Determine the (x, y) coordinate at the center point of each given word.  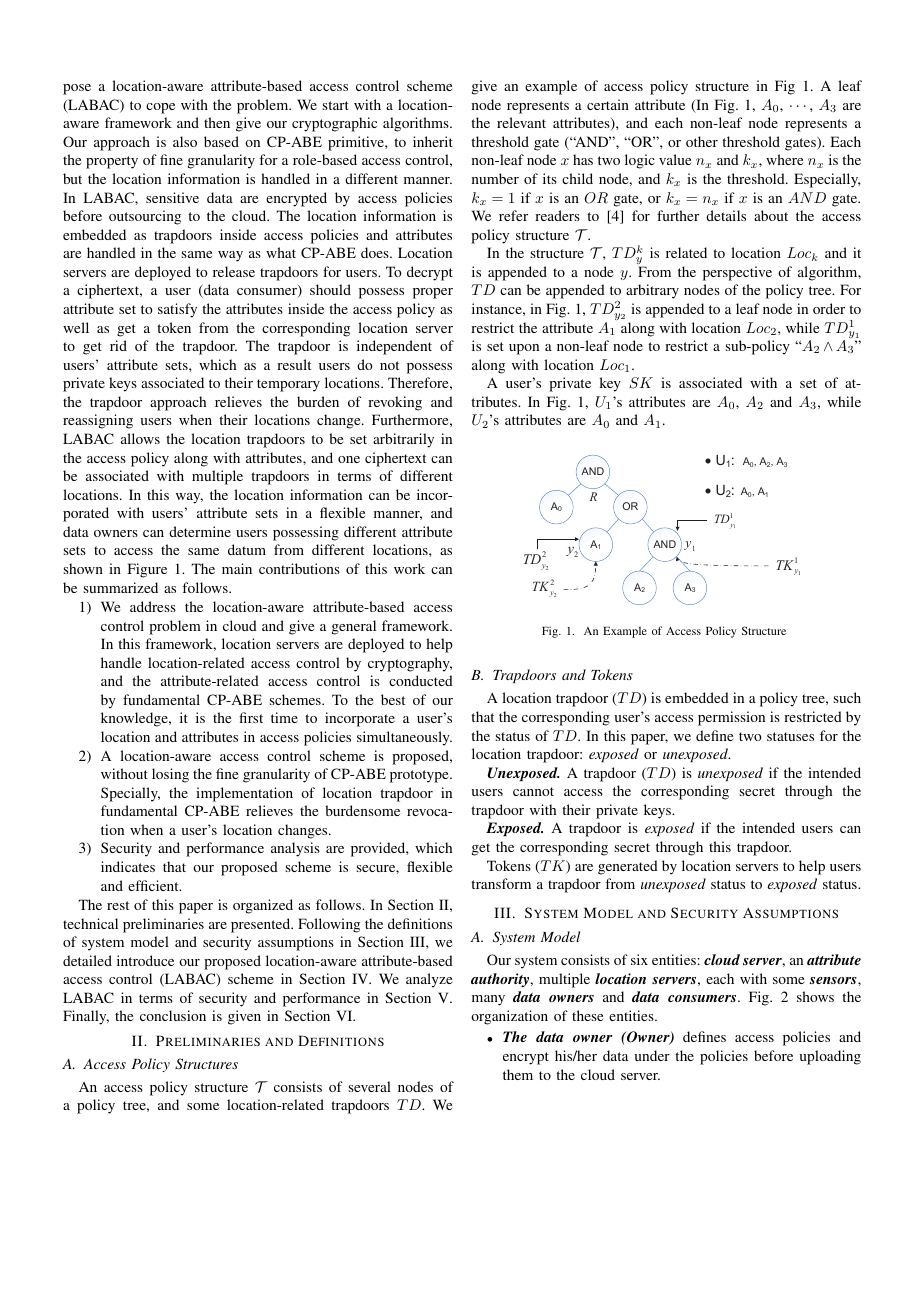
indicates (128, 866)
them (518, 1074)
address (153, 606)
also (185, 141)
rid (118, 345)
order (829, 308)
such (847, 697)
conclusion (173, 1015)
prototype (420, 776)
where (784, 159)
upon (524, 349)
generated (628, 867)
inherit (433, 141)
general (354, 627)
